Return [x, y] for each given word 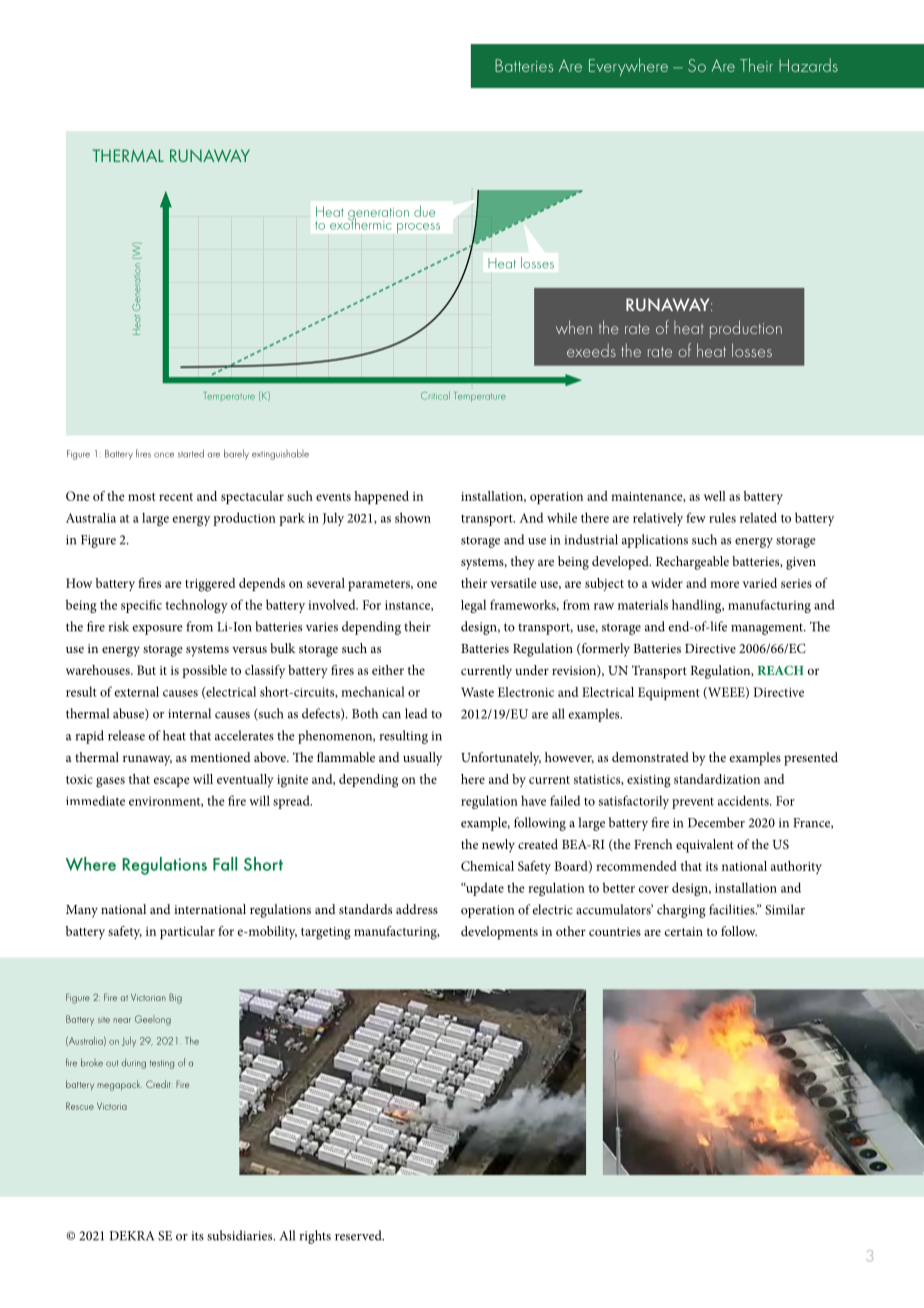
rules [722, 518]
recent [176, 497]
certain [684, 931]
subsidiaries [241, 1235]
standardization [717, 779]
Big [175, 998]
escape [172, 782]
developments [499, 933]
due [424, 211]
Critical [435, 395]
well [715, 496]
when [574, 327]
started [191, 453]
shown [413, 517]
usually [422, 759]
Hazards [808, 65]
